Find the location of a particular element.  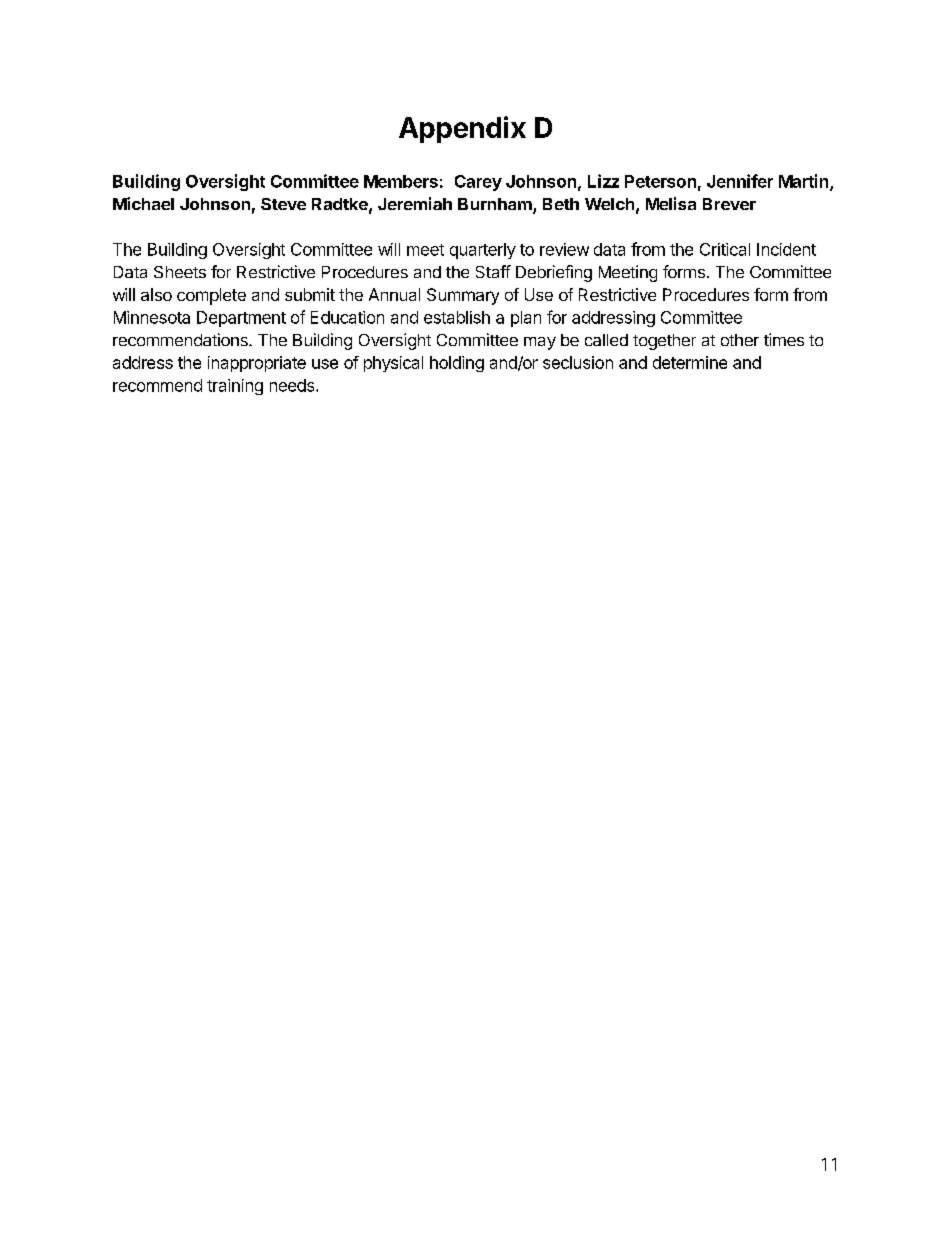

Jennifer is located at coordinates (740, 181).
